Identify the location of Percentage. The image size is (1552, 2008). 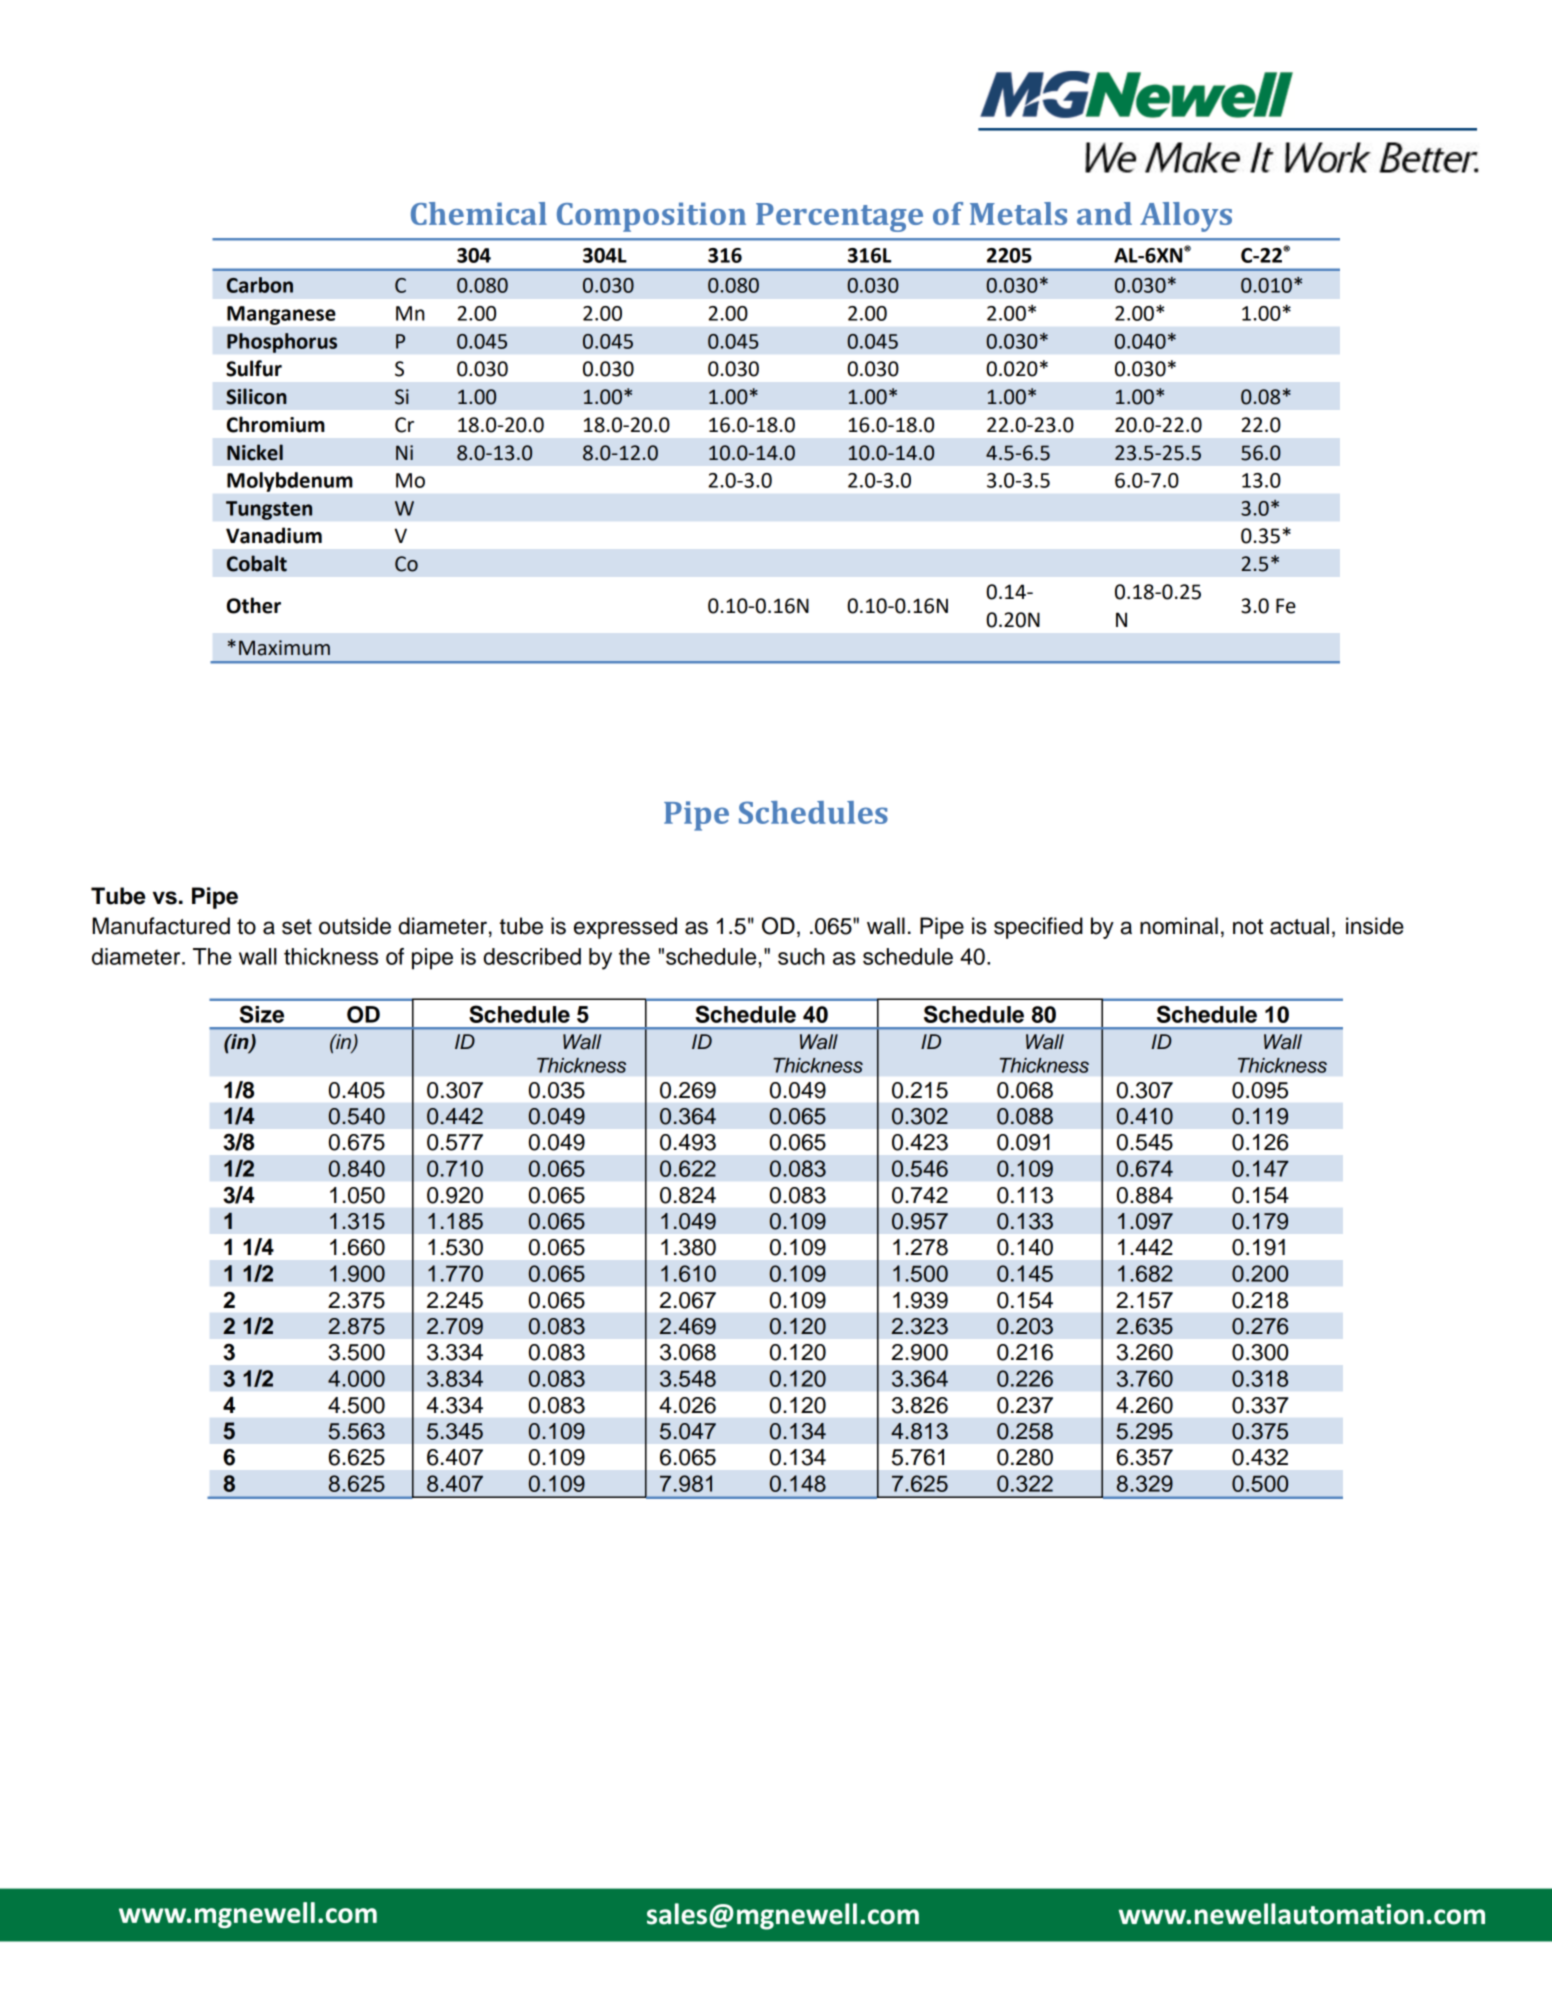
(839, 217).
